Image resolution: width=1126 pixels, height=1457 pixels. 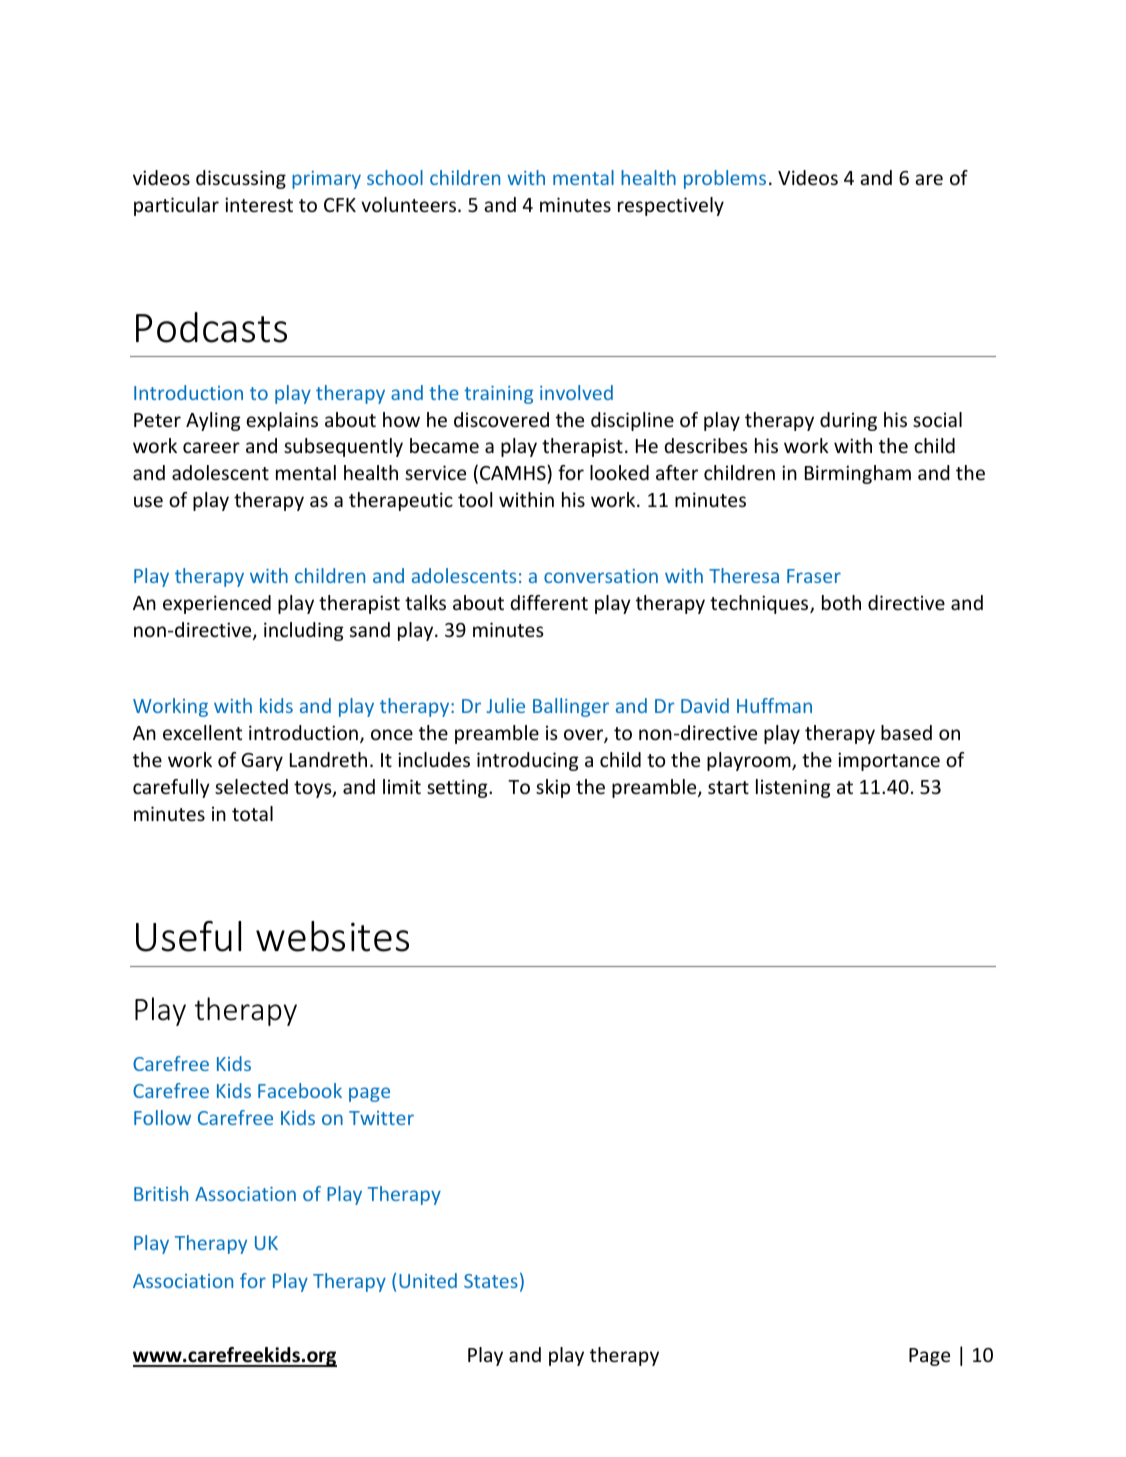 I want to click on problems, so click(x=725, y=179).
